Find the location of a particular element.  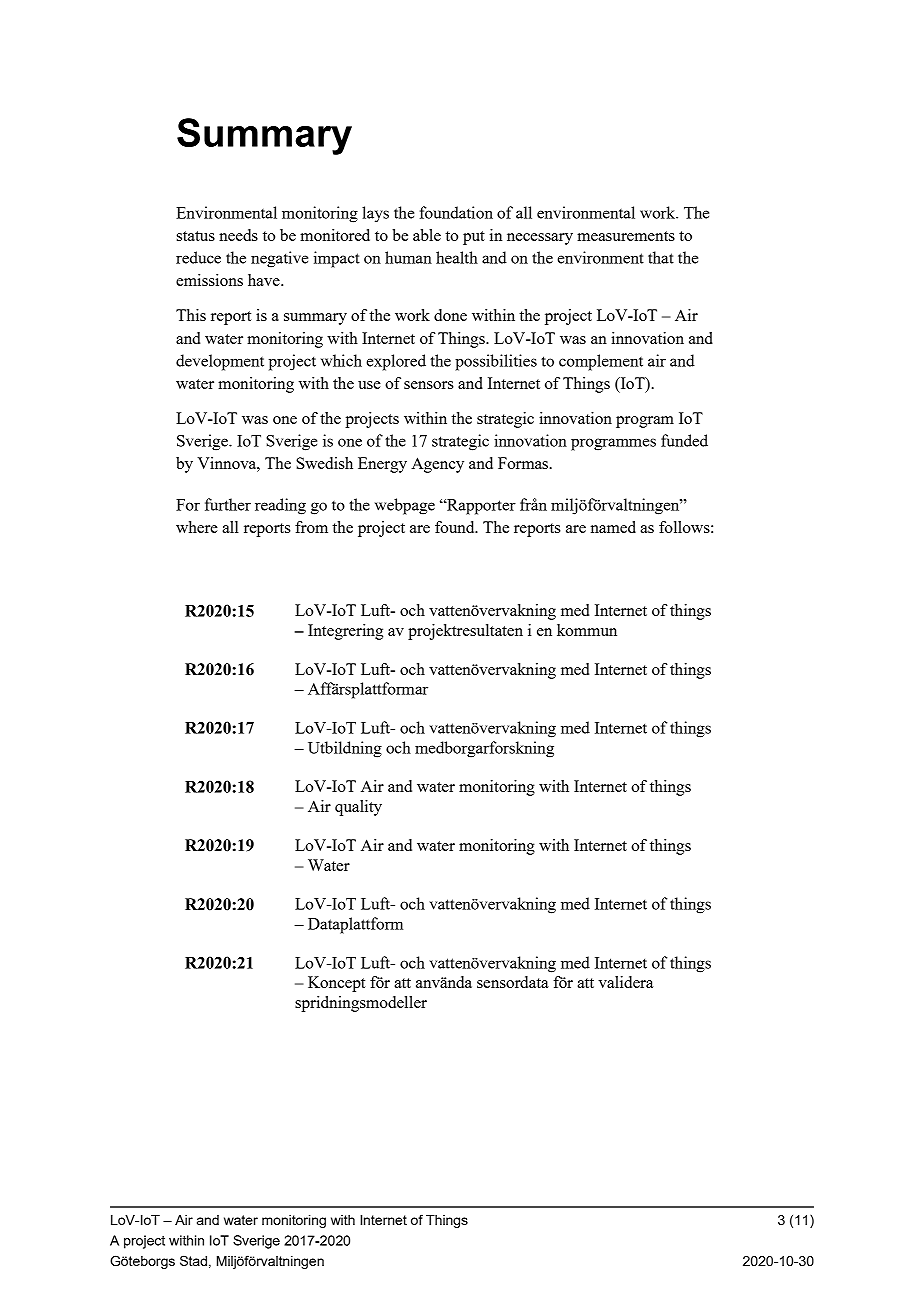

needs is located at coordinates (238, 235).
